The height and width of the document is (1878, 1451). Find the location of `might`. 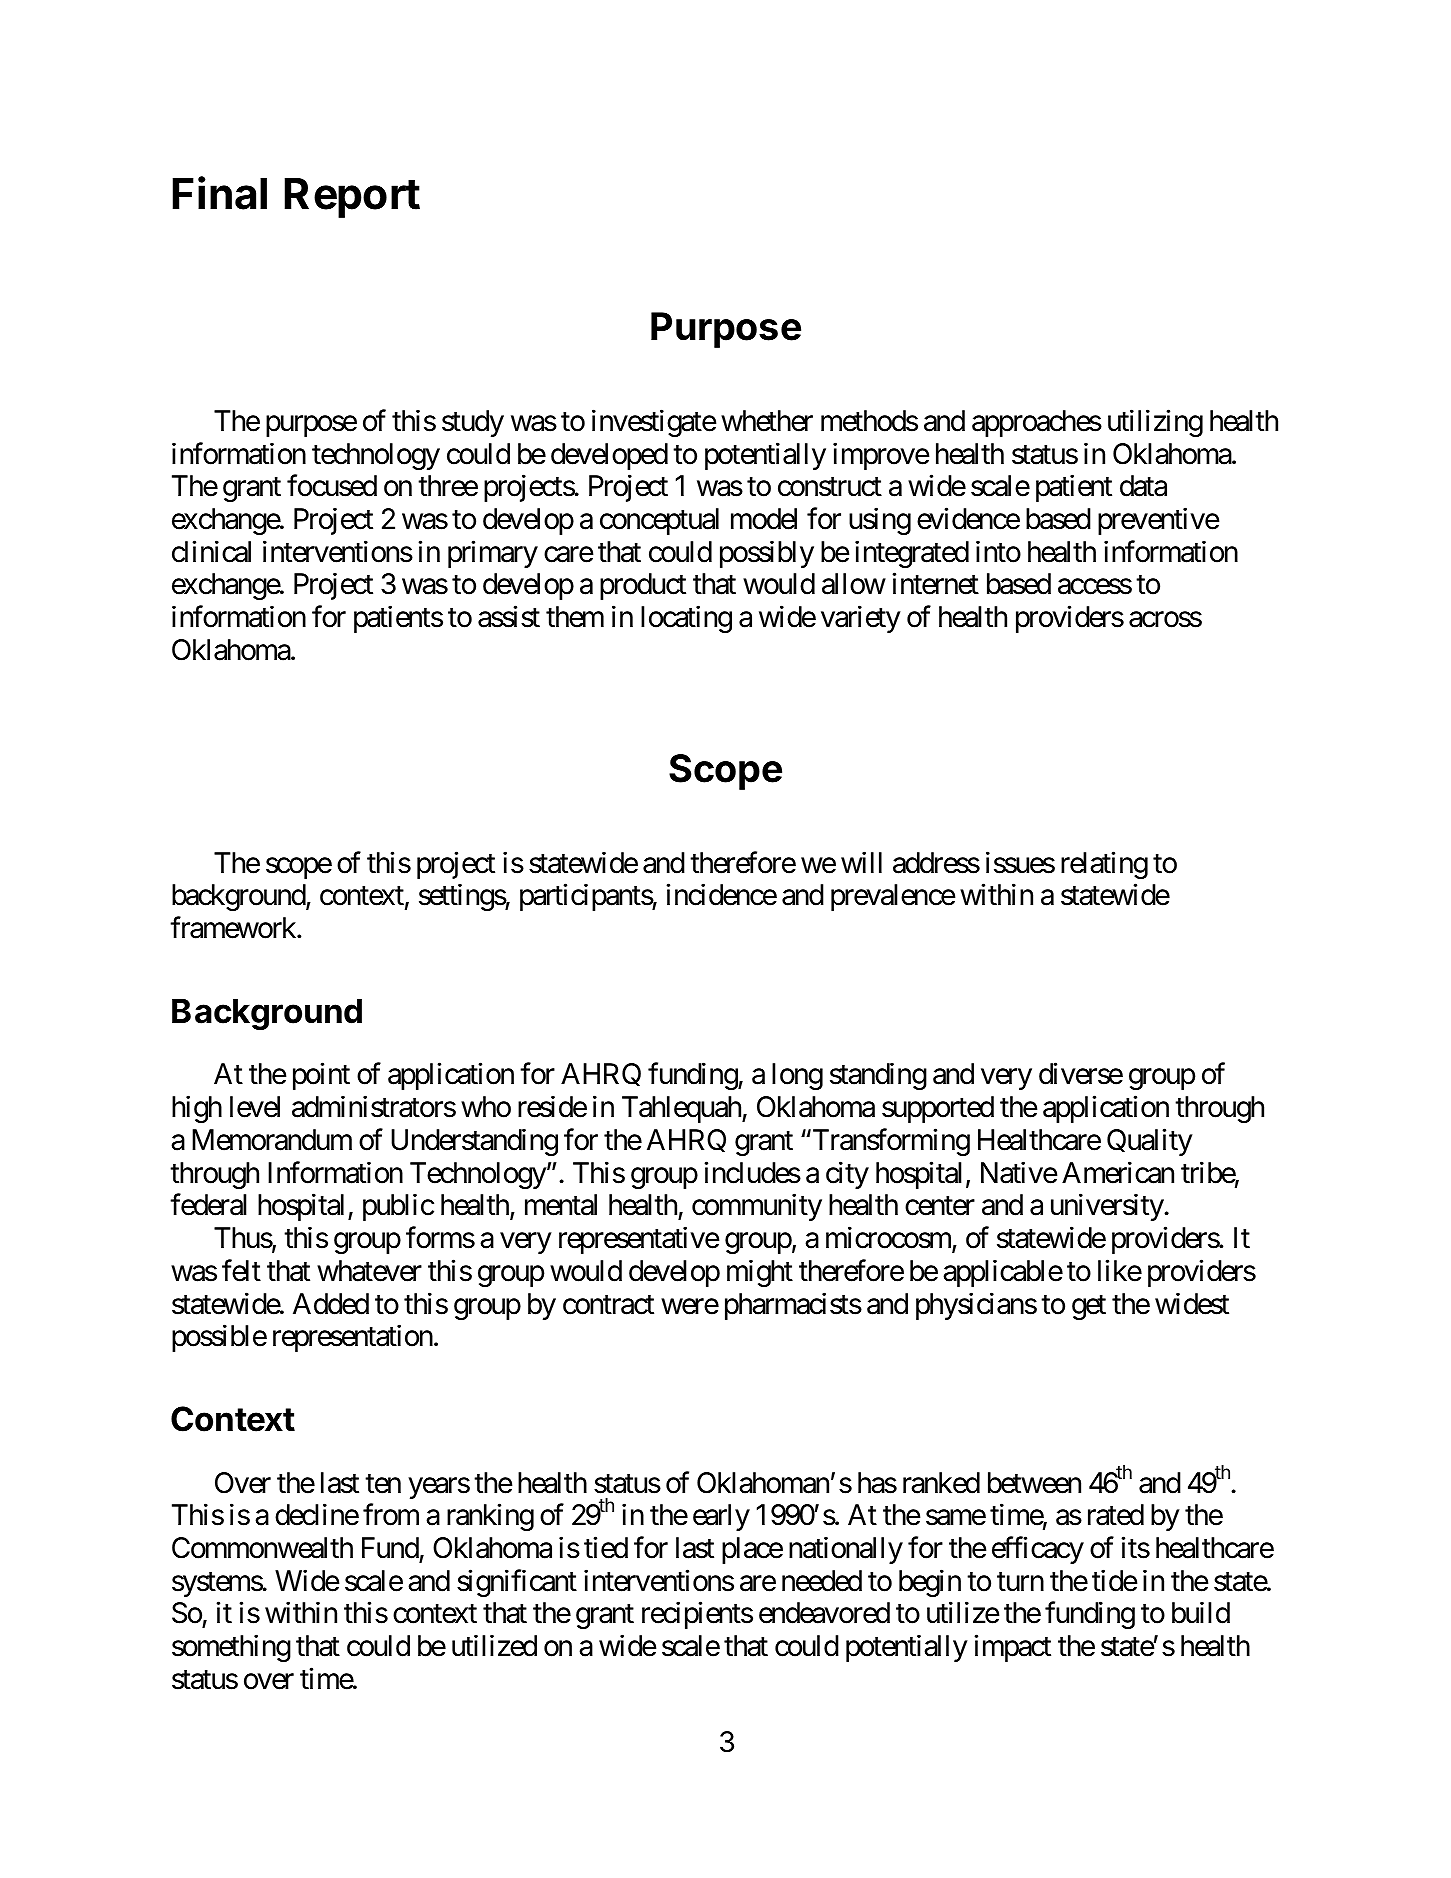

might is located at coordinates (760, 1273).
